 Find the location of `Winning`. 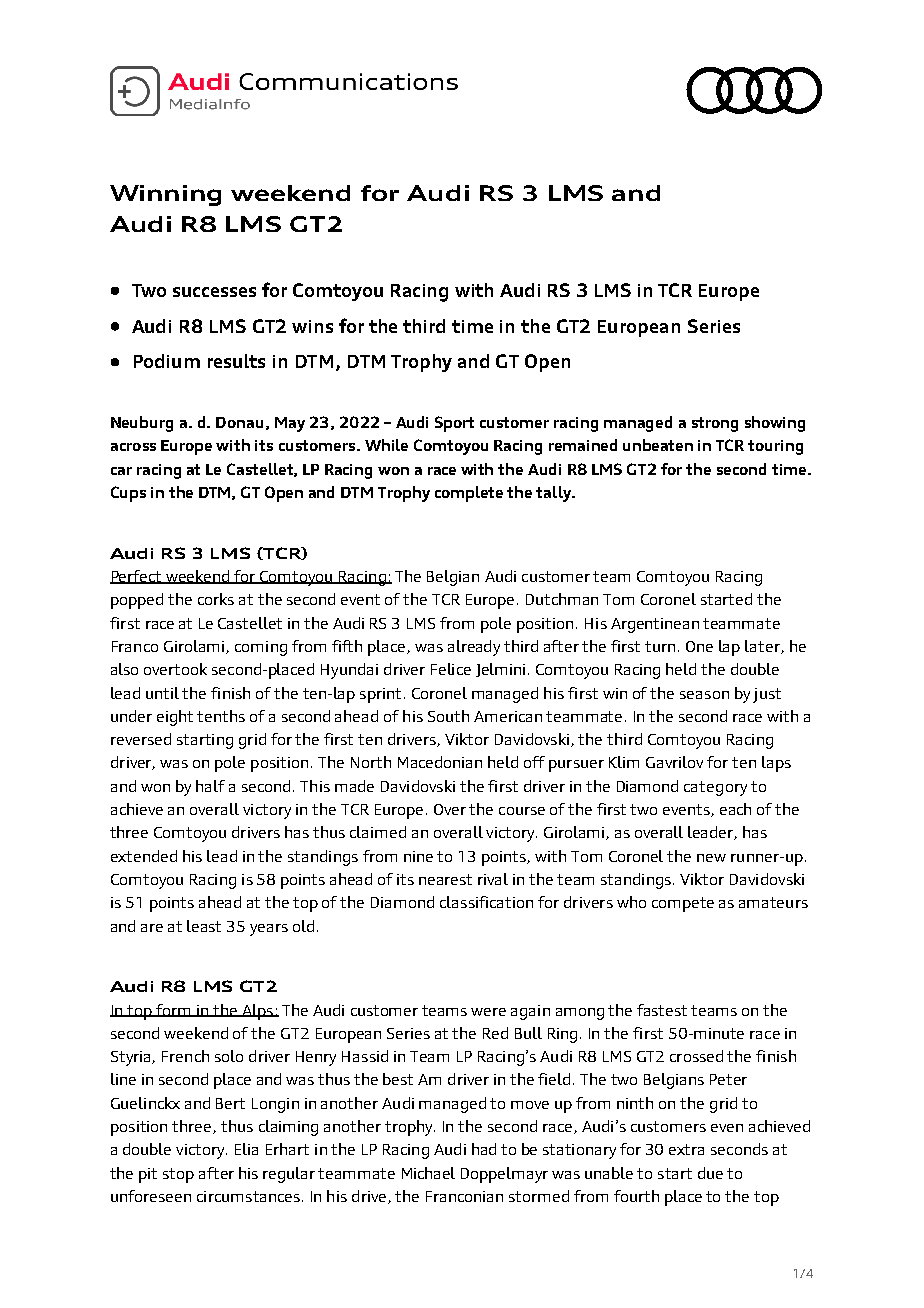

Winning is located at coordinates (165, 195).
